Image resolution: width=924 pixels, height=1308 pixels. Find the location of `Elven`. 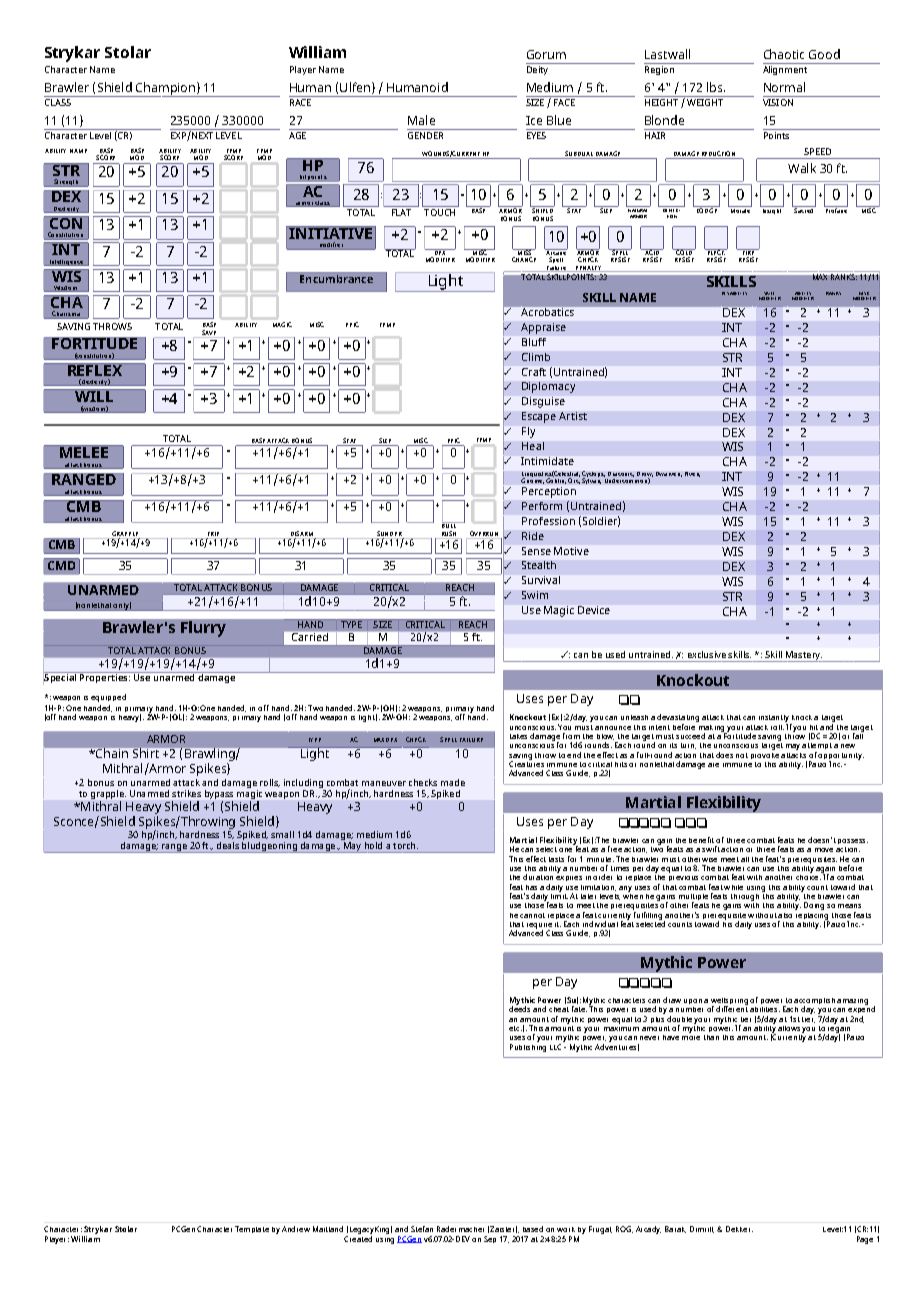

Elven is located at coordinates (692, 474).
